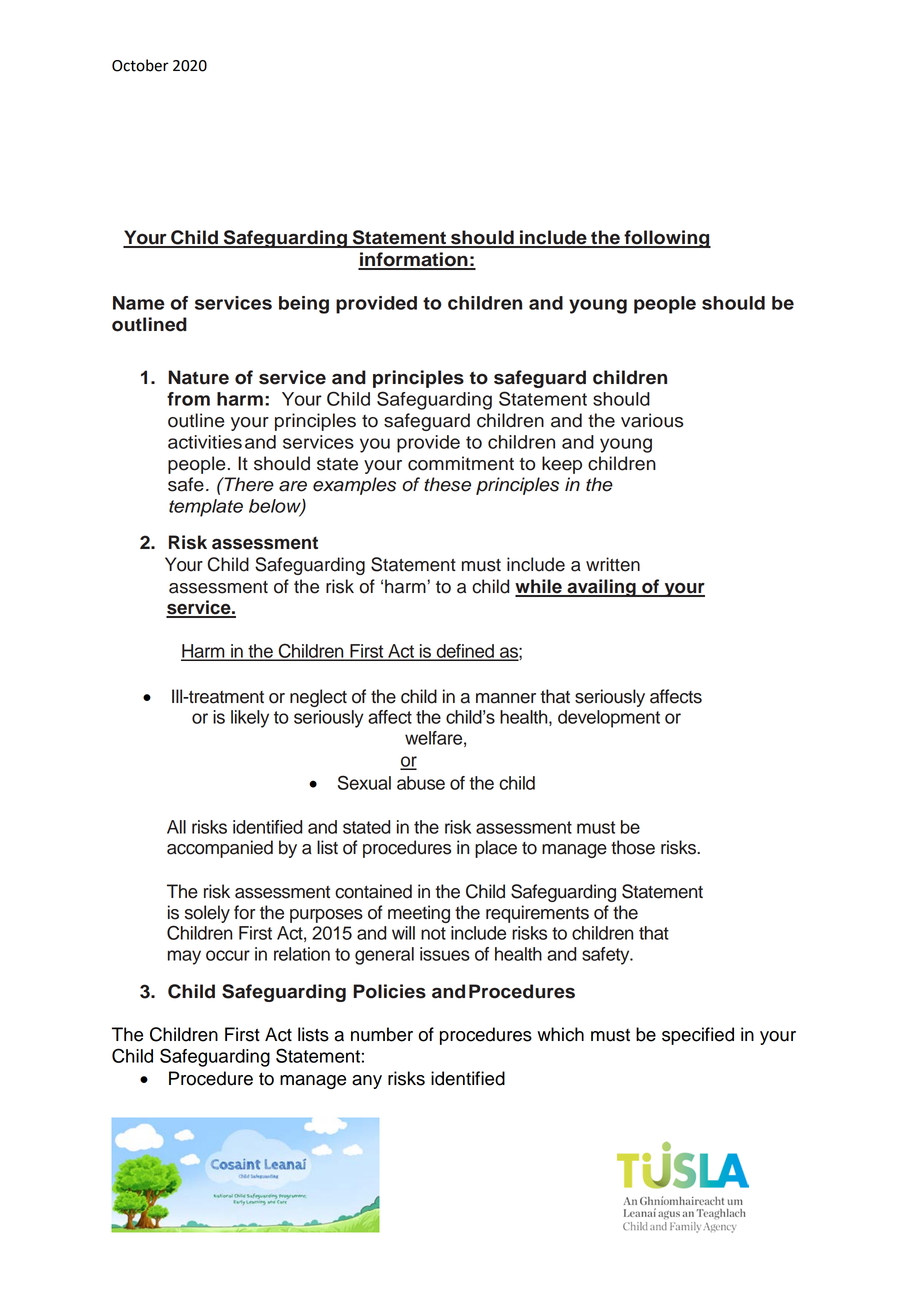  Describe the element at coordinates (184, 957) in the screenshot. I see `may` at that location.
